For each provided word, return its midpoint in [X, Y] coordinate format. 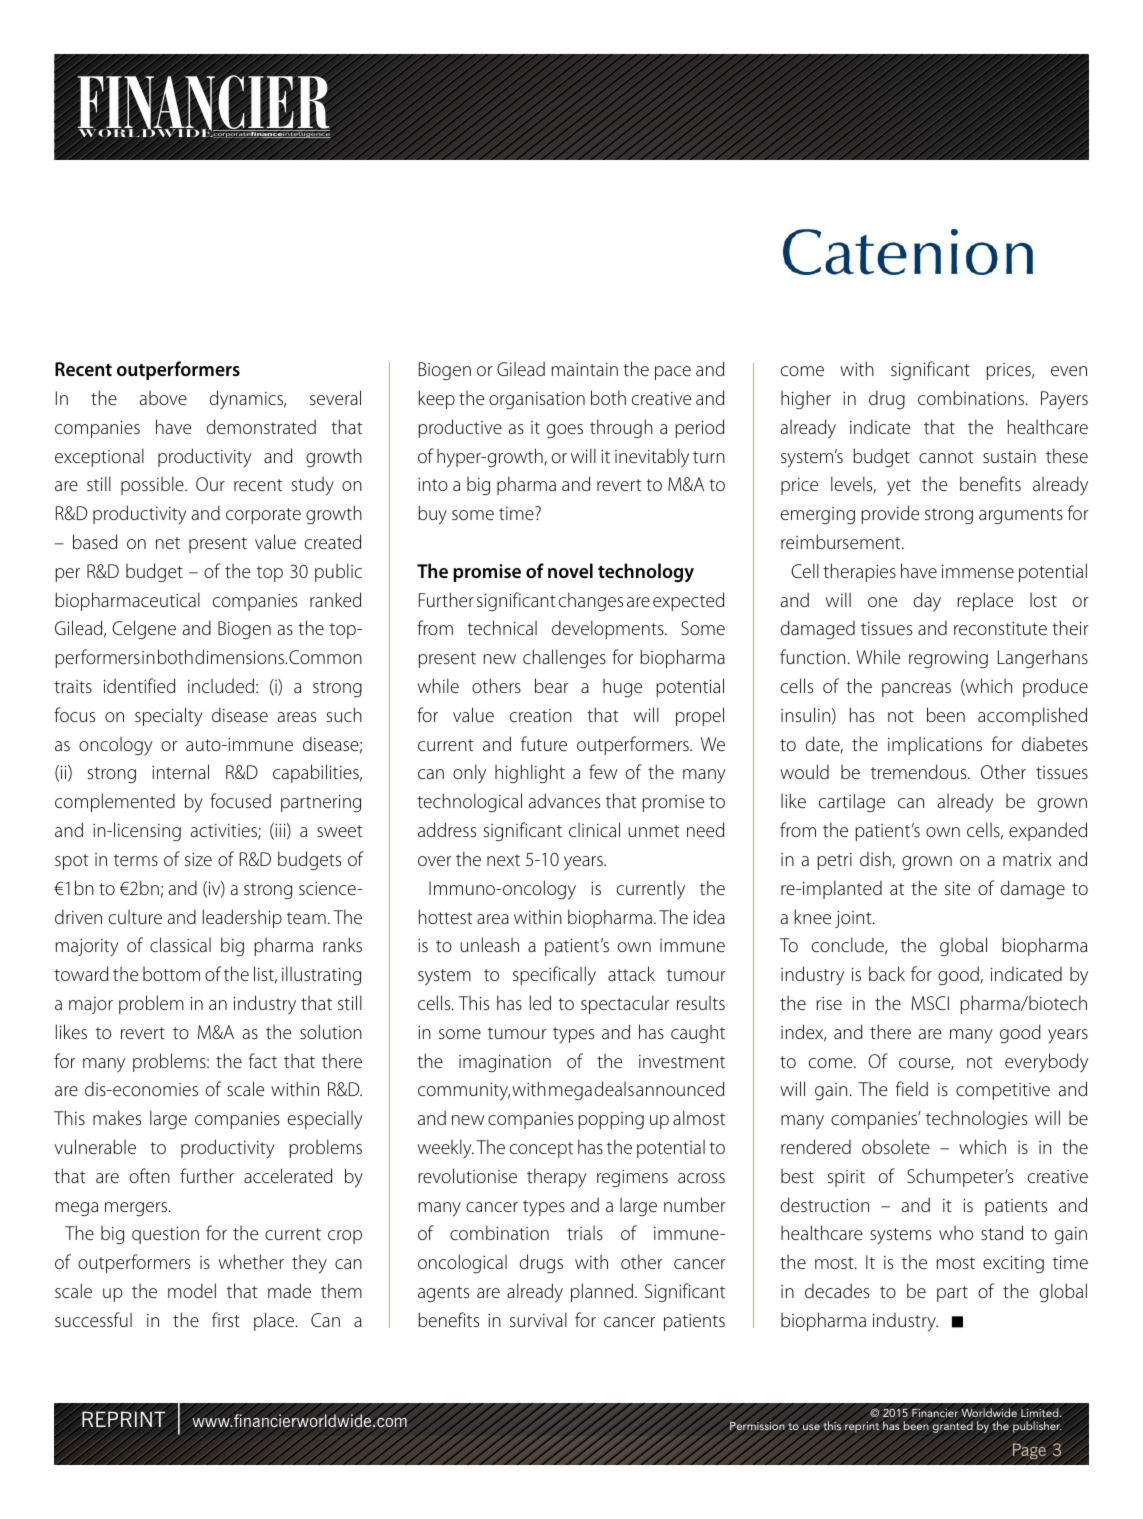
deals [614, 1088]
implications [935, 746]
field [912, 1088]
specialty [168, 716]
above [163, 398]
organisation [537, 400]
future [544, 743]
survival [538, 1319]
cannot [946, 457]
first [226, 1319]
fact [263, 1060]
